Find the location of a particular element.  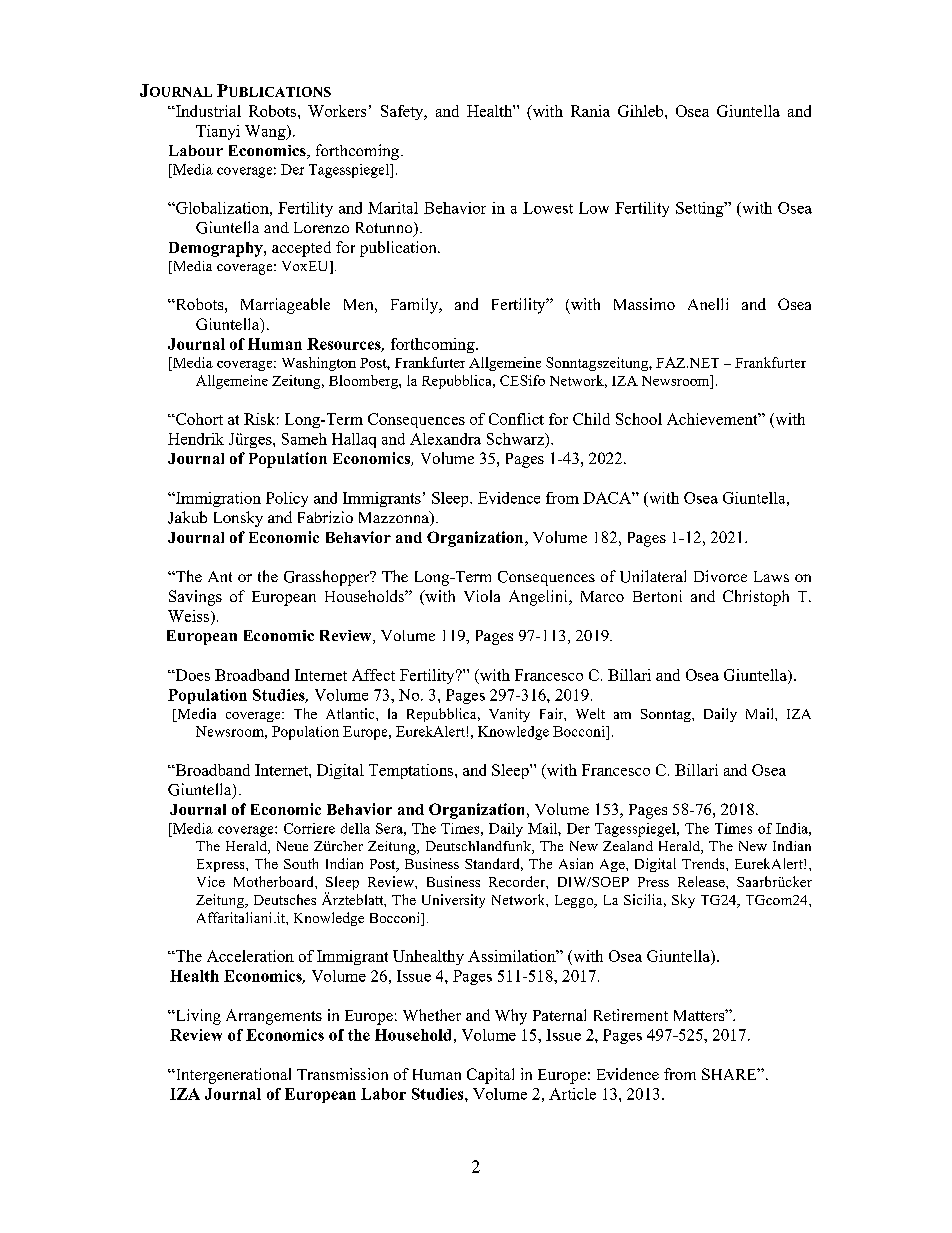

Intergenerational is located at coordinates (232, 1076).
